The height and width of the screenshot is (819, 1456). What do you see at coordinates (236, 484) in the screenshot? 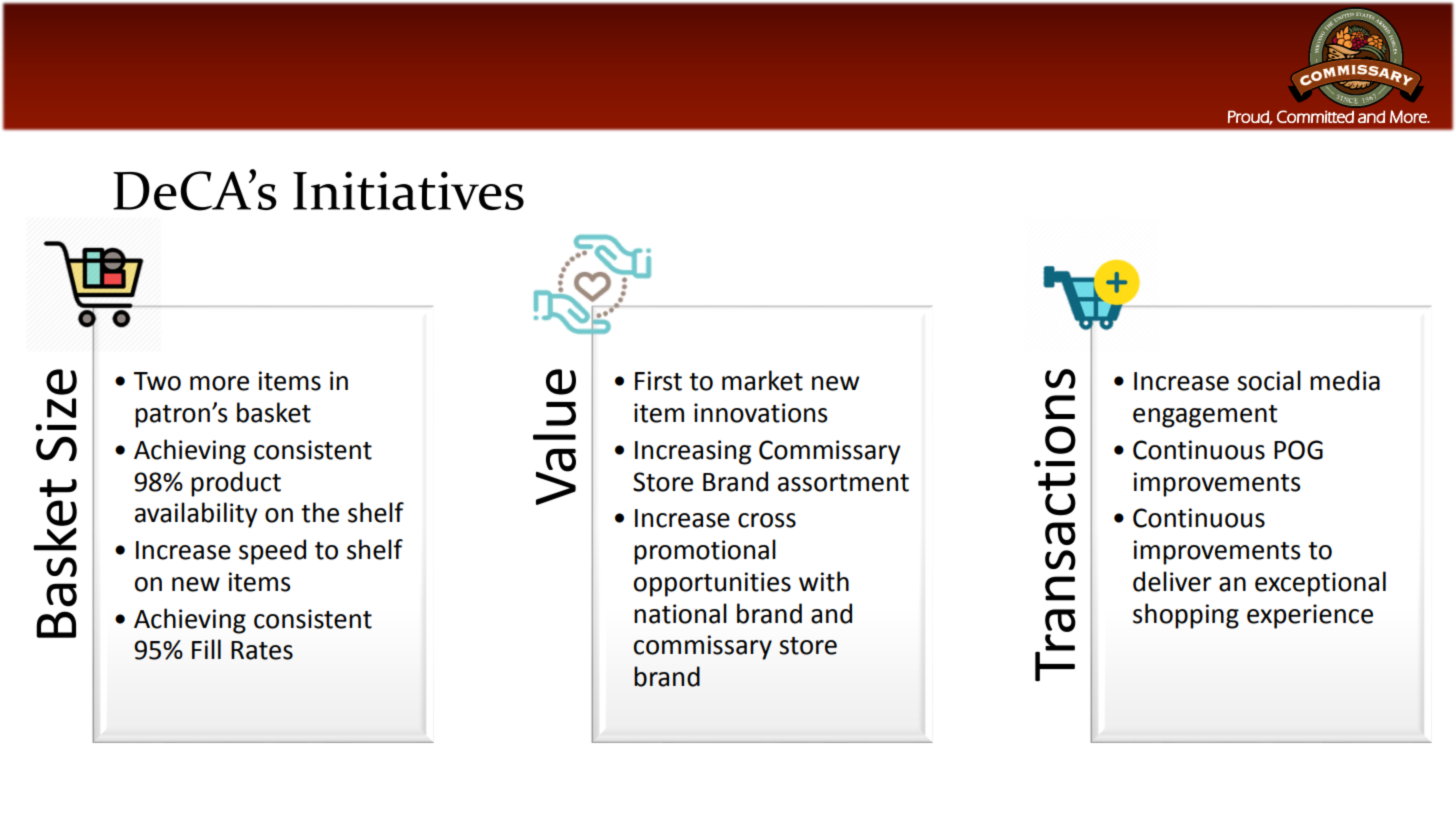
I see `product` at bounding box center [236, 484].
